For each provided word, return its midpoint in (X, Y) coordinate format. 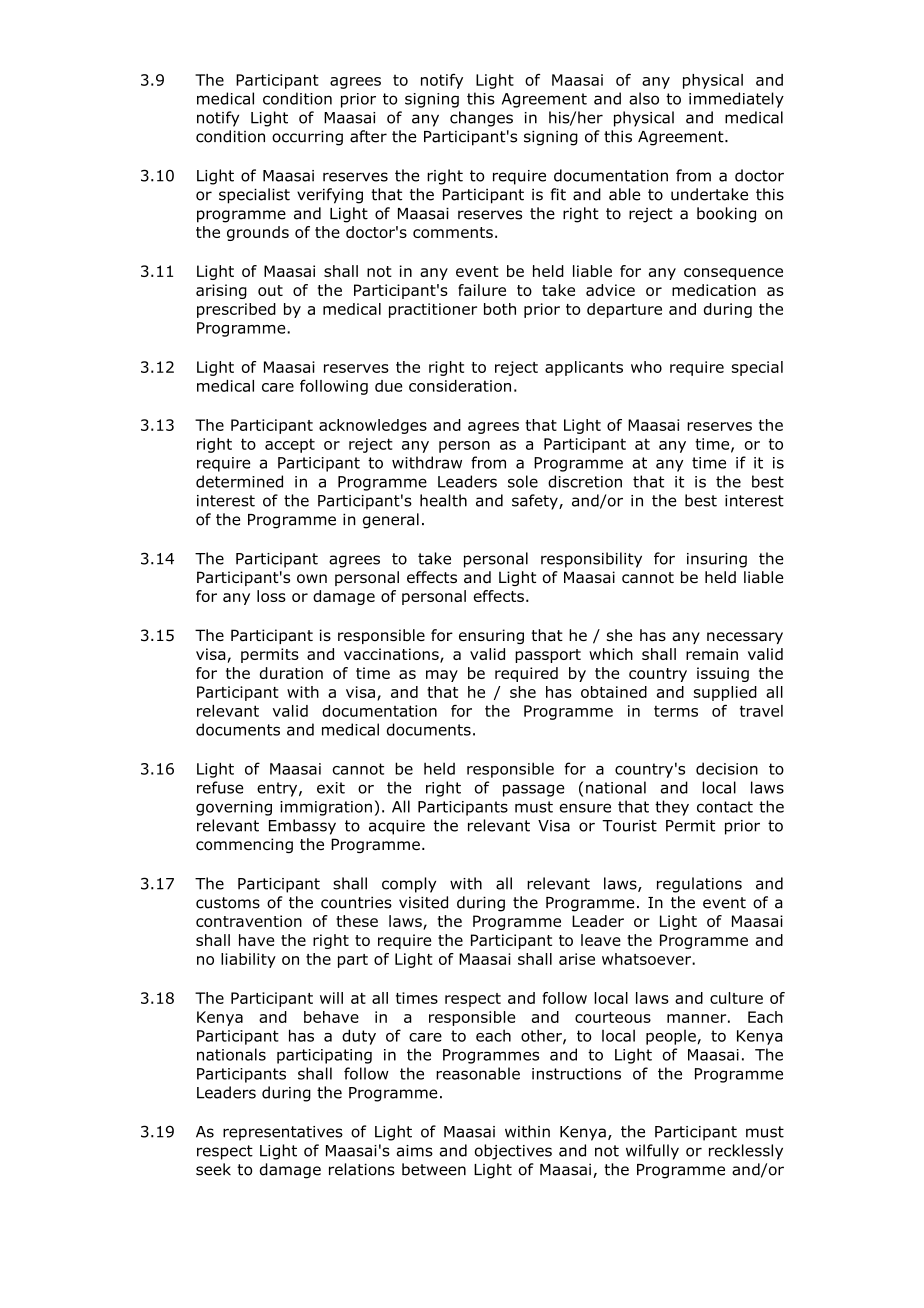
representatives (283, 1133)
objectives (513, 1152)
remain (712, 654)
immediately (736, 100)
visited (423, 902)
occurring (307, 138)
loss (271, 596)
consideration (460, 386)
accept (290, 445)
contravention (249, 921)
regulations (699, 885)
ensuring (491, 636)
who (646, 367)
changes (481, 119)
